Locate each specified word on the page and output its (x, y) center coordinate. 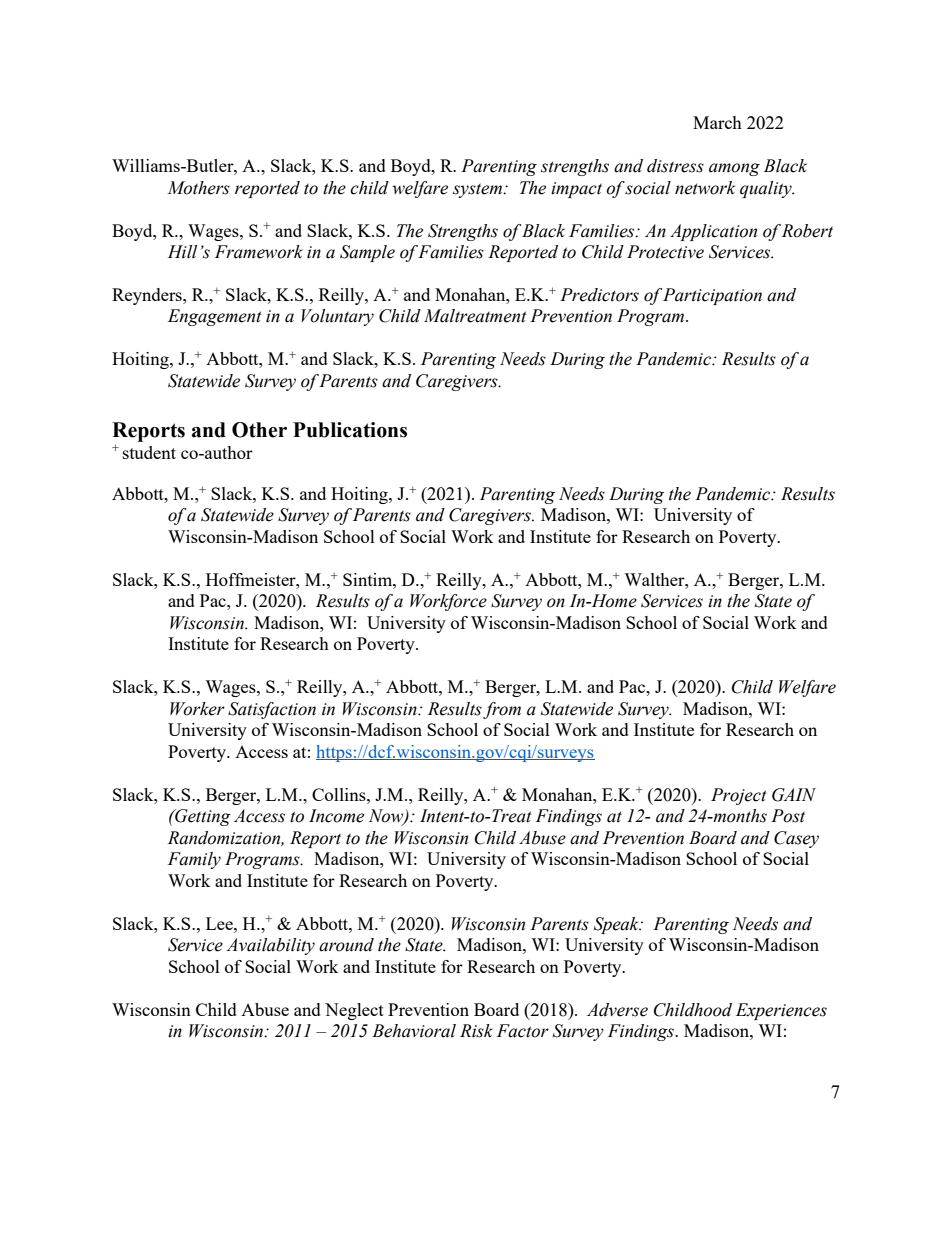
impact (576, 190)
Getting (202, 817)
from (502, 710)
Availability (270, 946)
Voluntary (337, 317)
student (149, 452)
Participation (712, 296)
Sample (367, 253)
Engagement (215, 317)
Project (739, 796)
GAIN (794, 795)
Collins (340, 794)
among (734, 169)
